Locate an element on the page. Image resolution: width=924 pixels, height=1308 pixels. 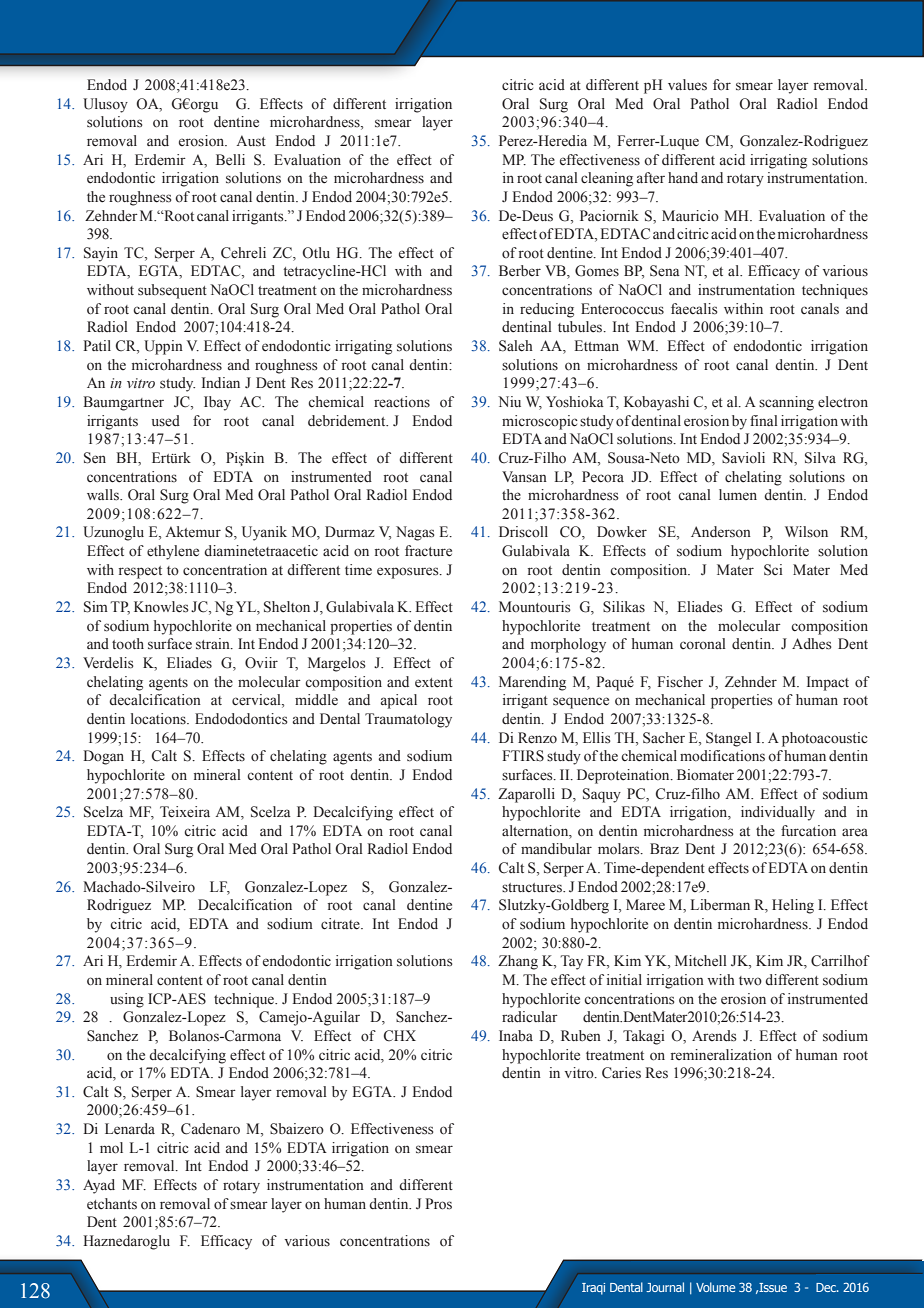
cleaning is located at coordinates (607, 179).
